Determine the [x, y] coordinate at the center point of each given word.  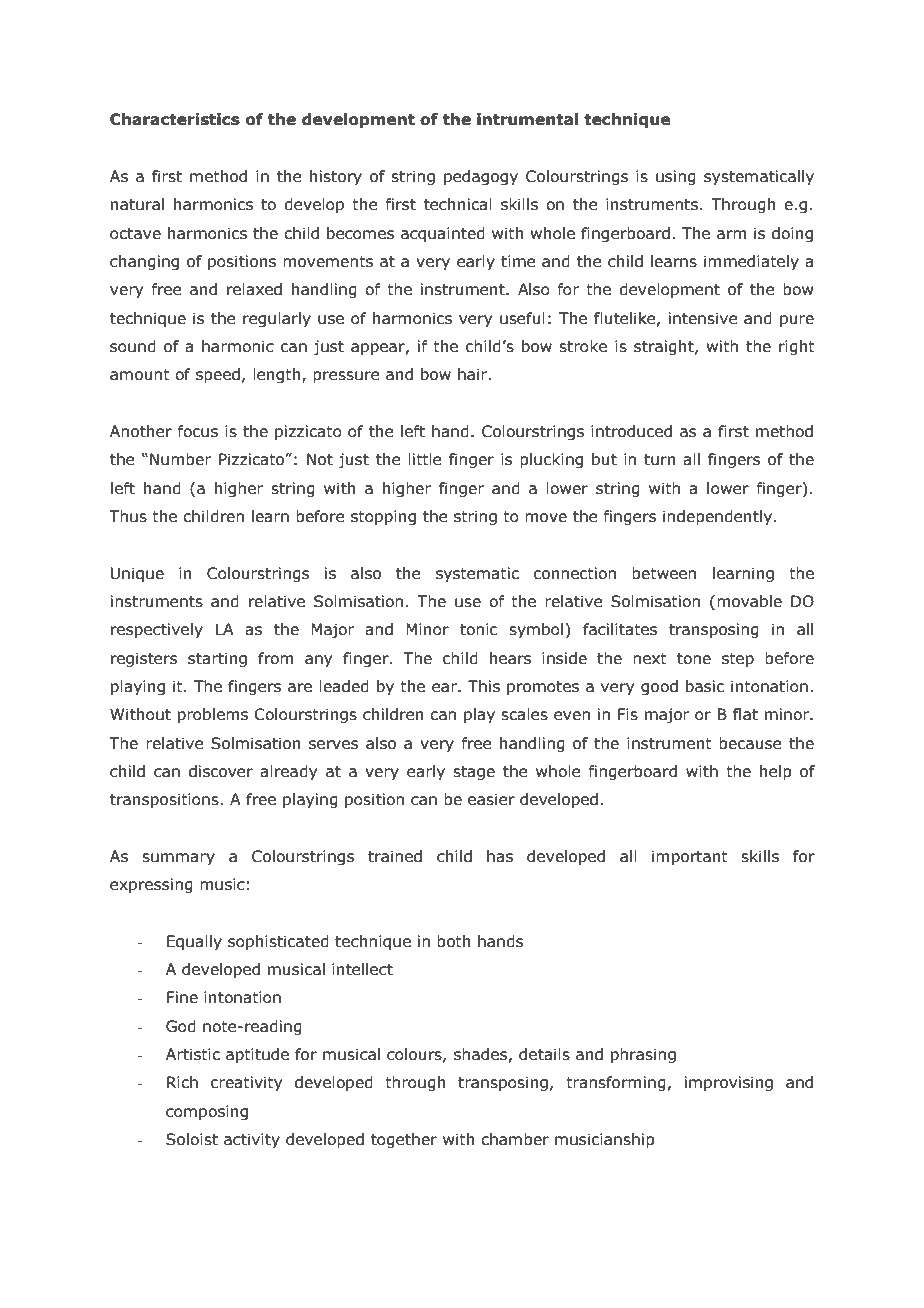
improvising [729, 1083]
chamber [515, 1139]
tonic [478, 629]
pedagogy [481, 177]
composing [207, 1112]
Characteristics [175, 119]
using [676, 177]
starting [217, 659]
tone [694, 659]
